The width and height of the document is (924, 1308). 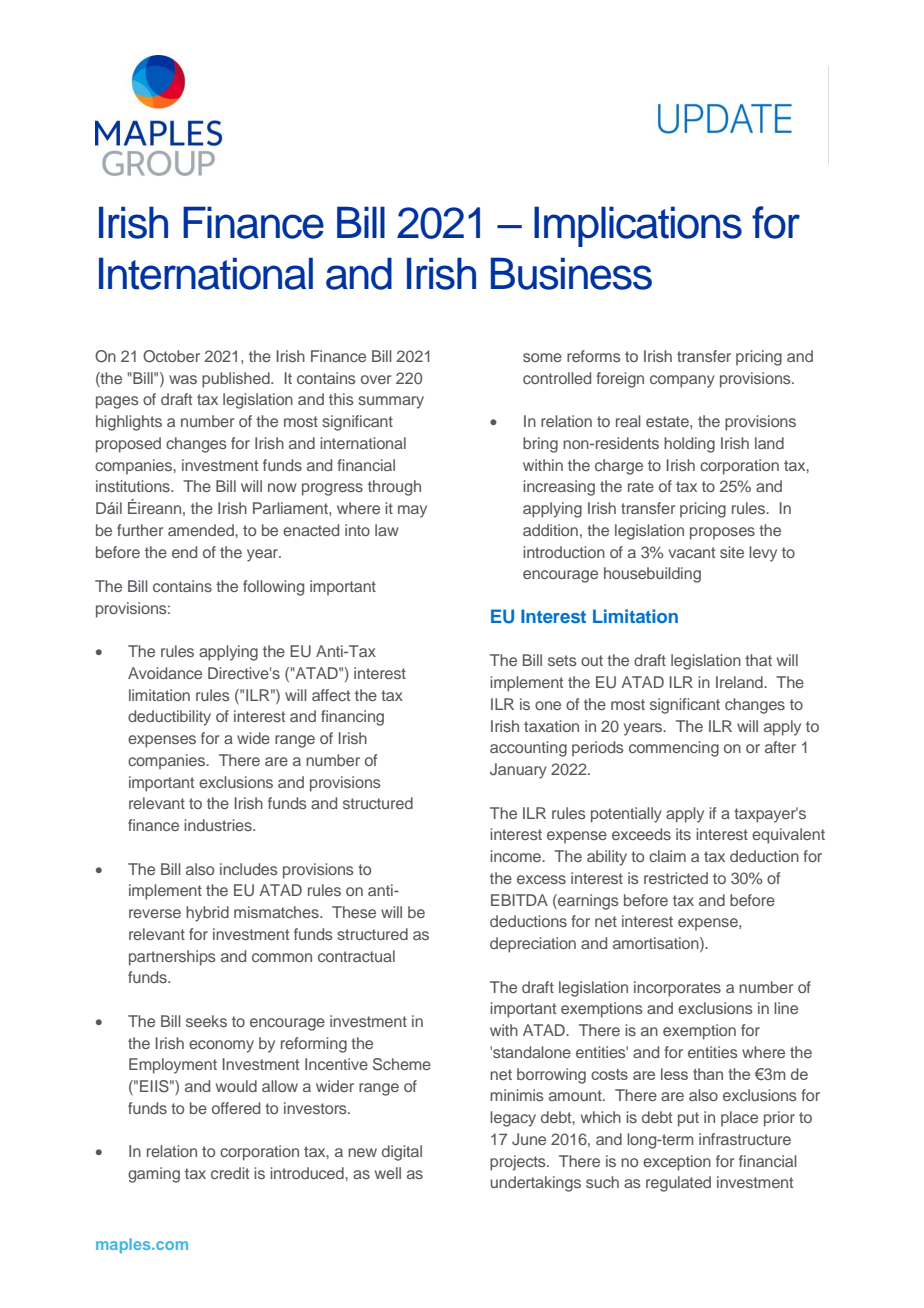 I want to click on holding, so click(x=689, y=445).
